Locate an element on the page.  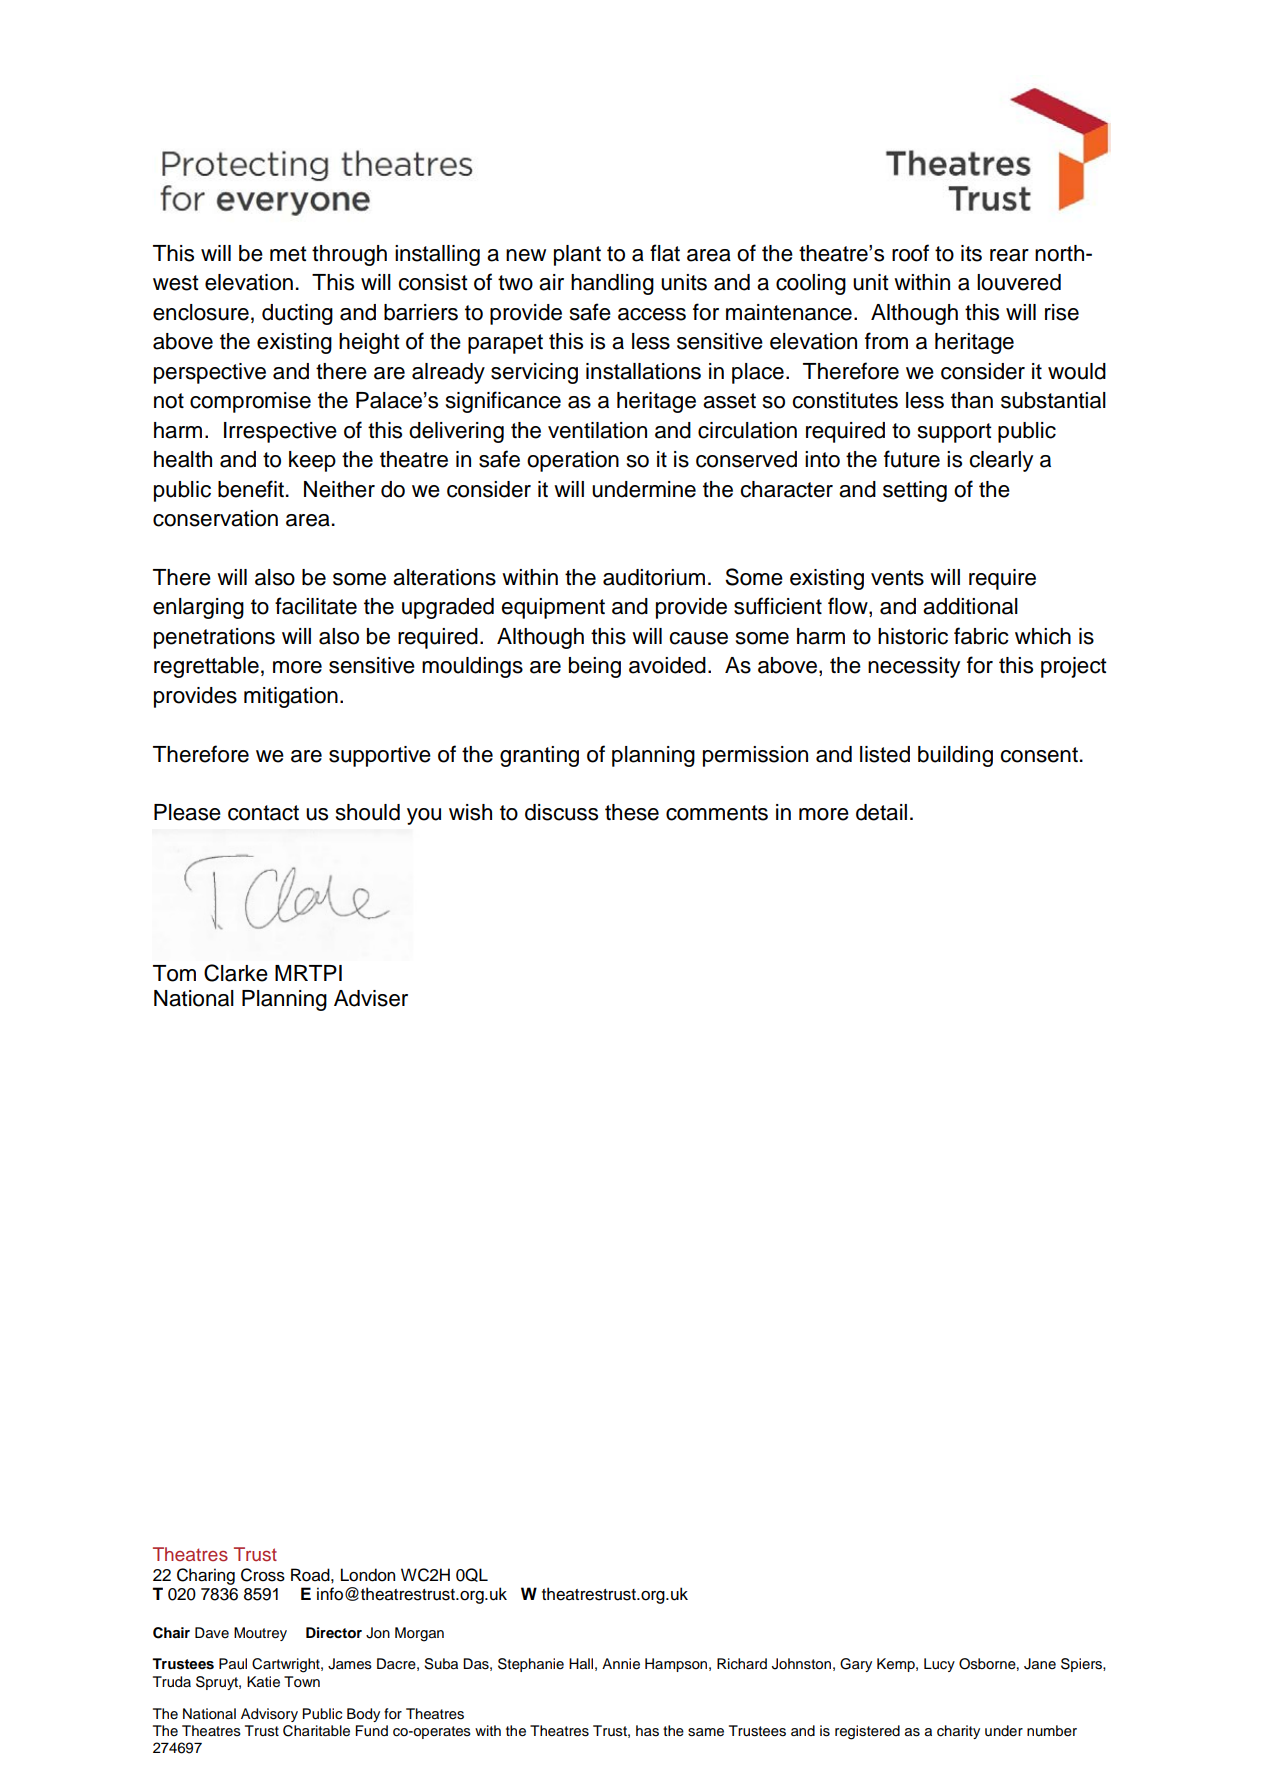
Cross is located at coordinates (263, 1575).
